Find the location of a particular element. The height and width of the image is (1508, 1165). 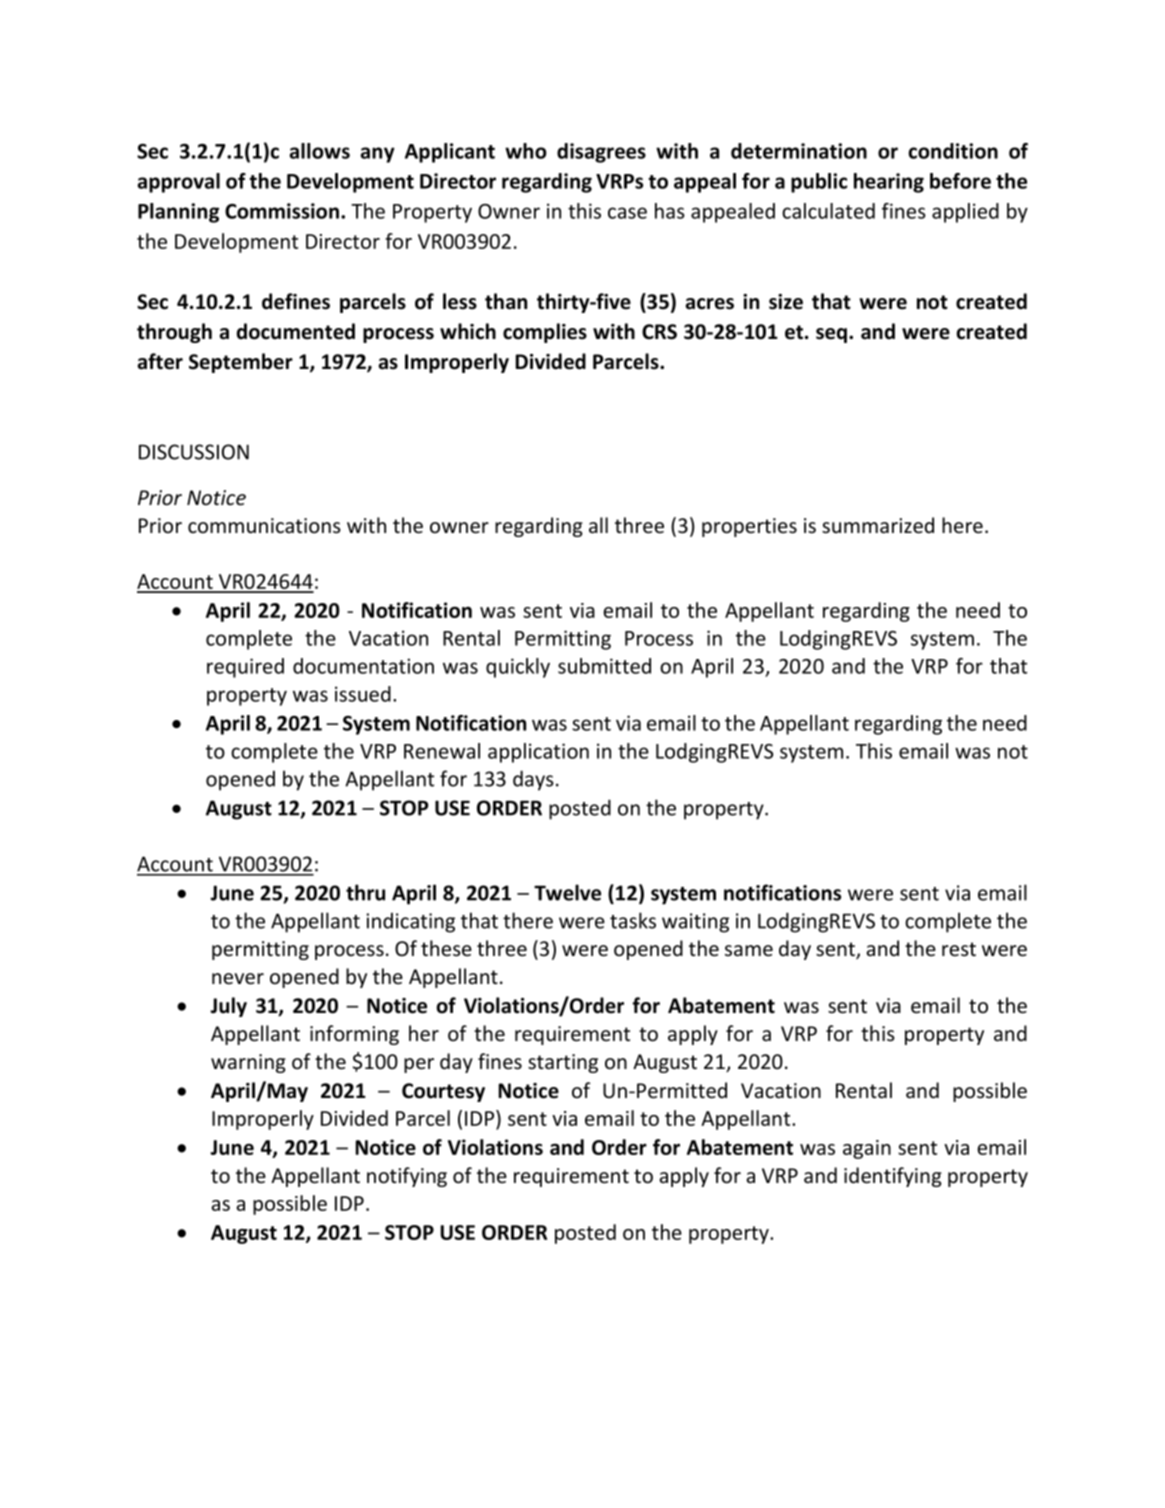

rest is located at coordinates (959, 949).
